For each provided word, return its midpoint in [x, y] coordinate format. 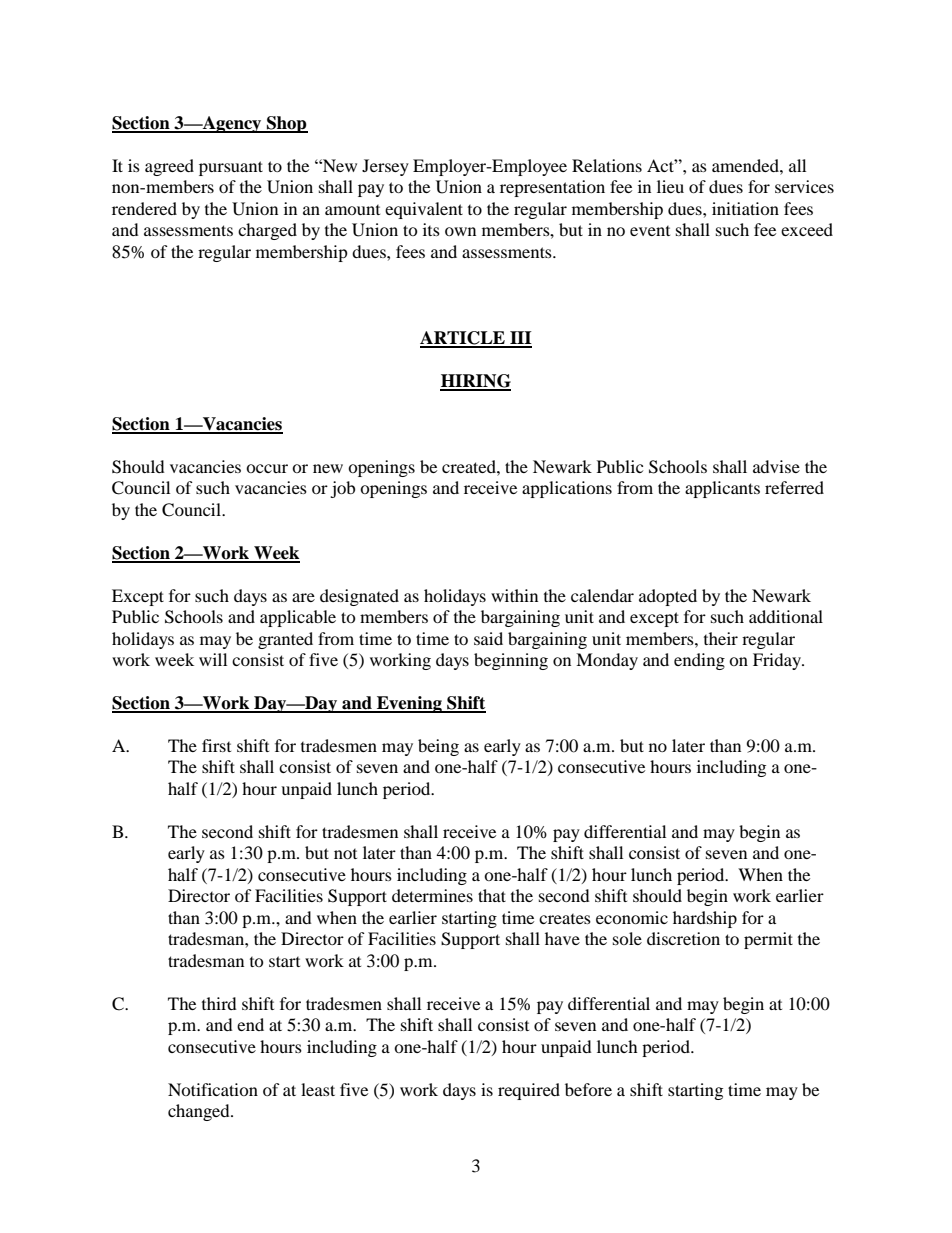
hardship [705, 919]
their [721, 638]
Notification [213, 1089]
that [492, 895]
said [488, 638]
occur [267, 468]
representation [552, 188]
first [216, 745]
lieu [670, 186]
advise [776, 466]
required [529, 1091]
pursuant [231, 168]
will [213, 659]
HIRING [475, 382]
